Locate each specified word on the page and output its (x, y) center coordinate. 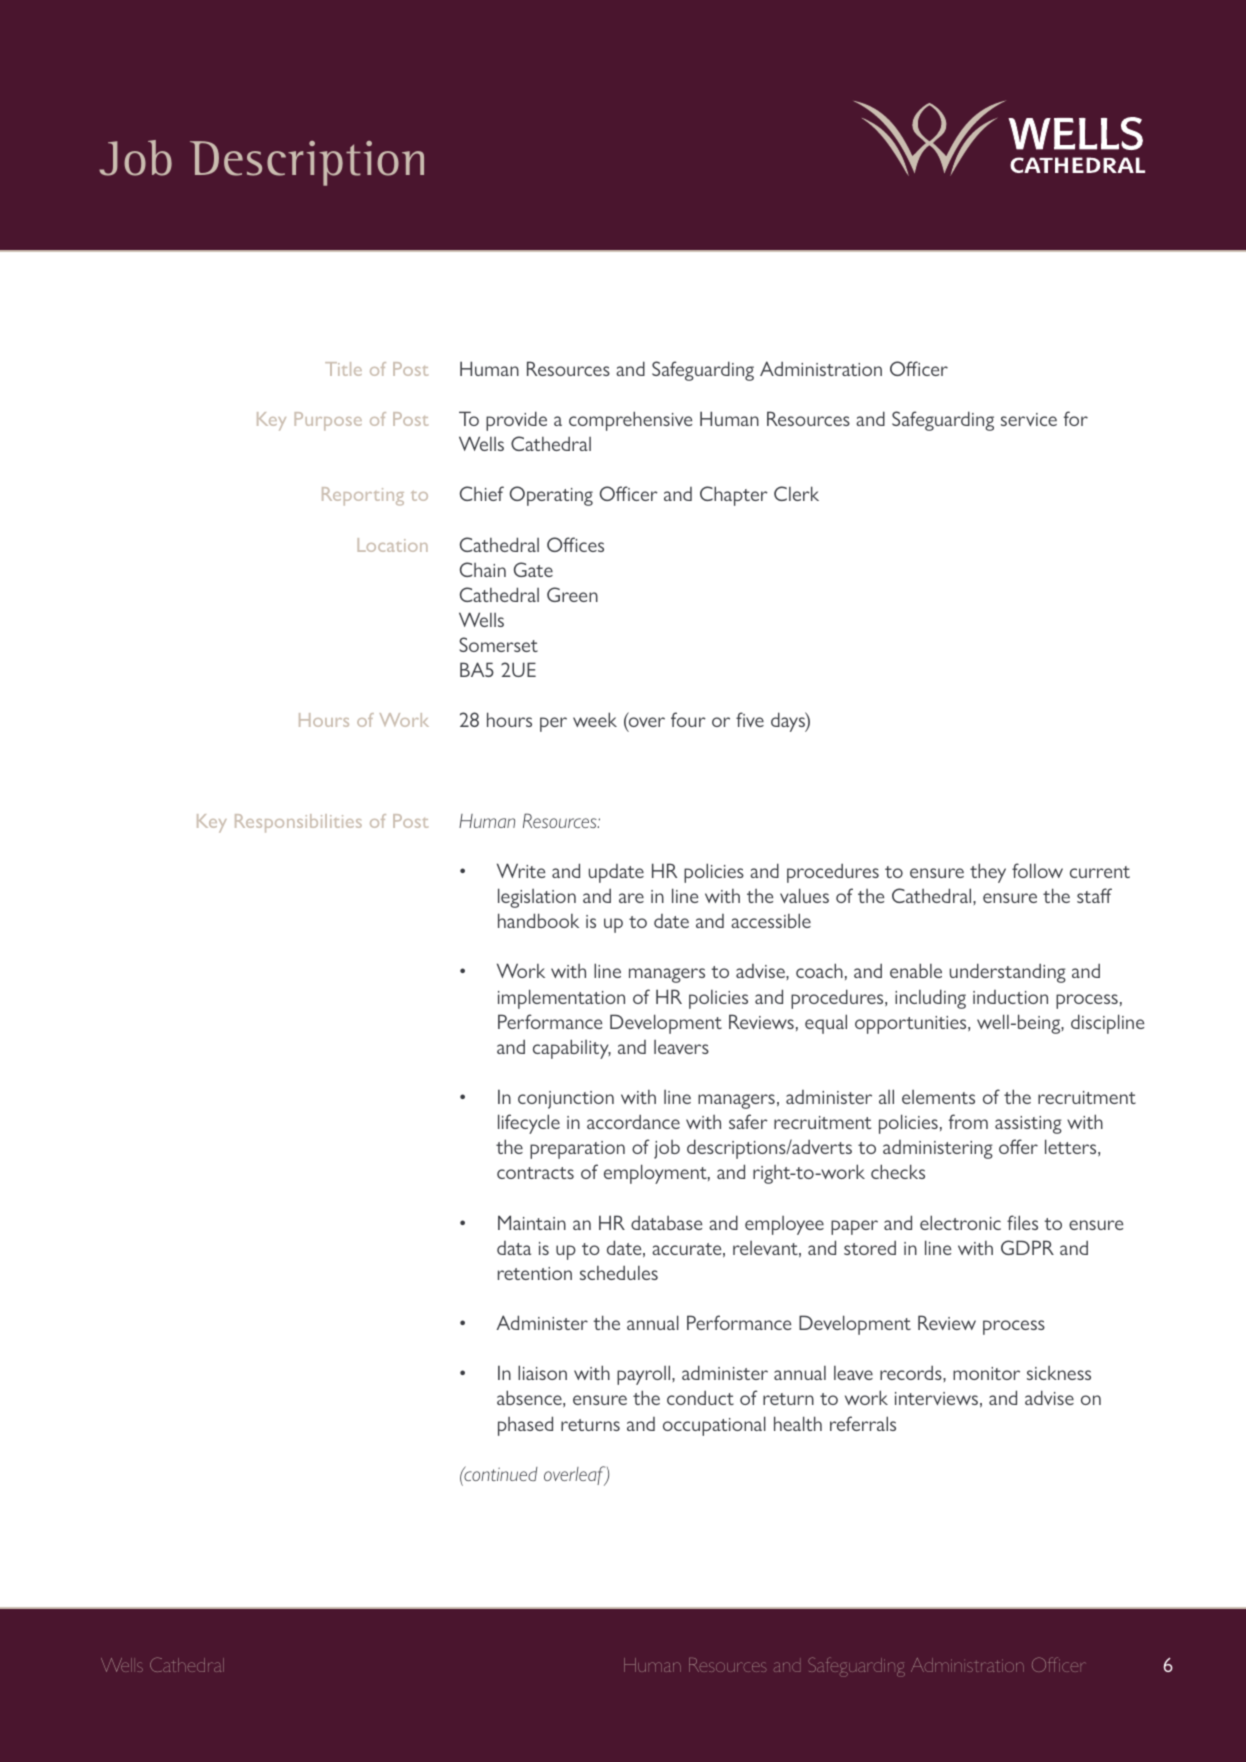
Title (343, 369)
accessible (771, 920)
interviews (936, 1398)
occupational (714, 1426)
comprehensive (630, 421)
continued (500, 1473)
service (1029, 419)
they (988, 873)
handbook (538, 920)
